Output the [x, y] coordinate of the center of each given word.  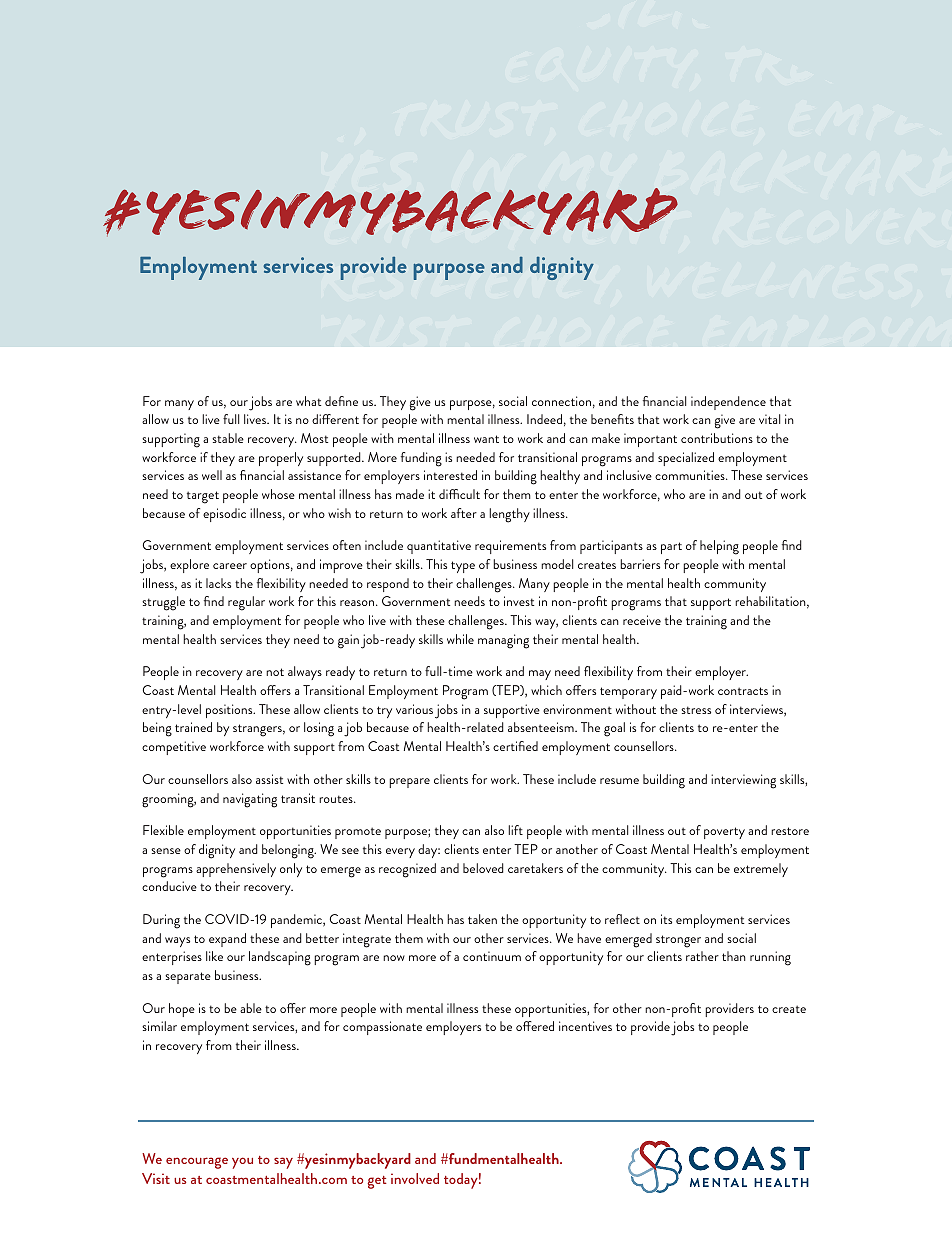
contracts [743, 691]
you [242, 1163]
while [460, 639]
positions [230, 711]
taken [482, 919]
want [486, 439]
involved [415, 1178]
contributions [717, 438]
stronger [678, 941]
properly [281, 459]
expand [227, 940]
